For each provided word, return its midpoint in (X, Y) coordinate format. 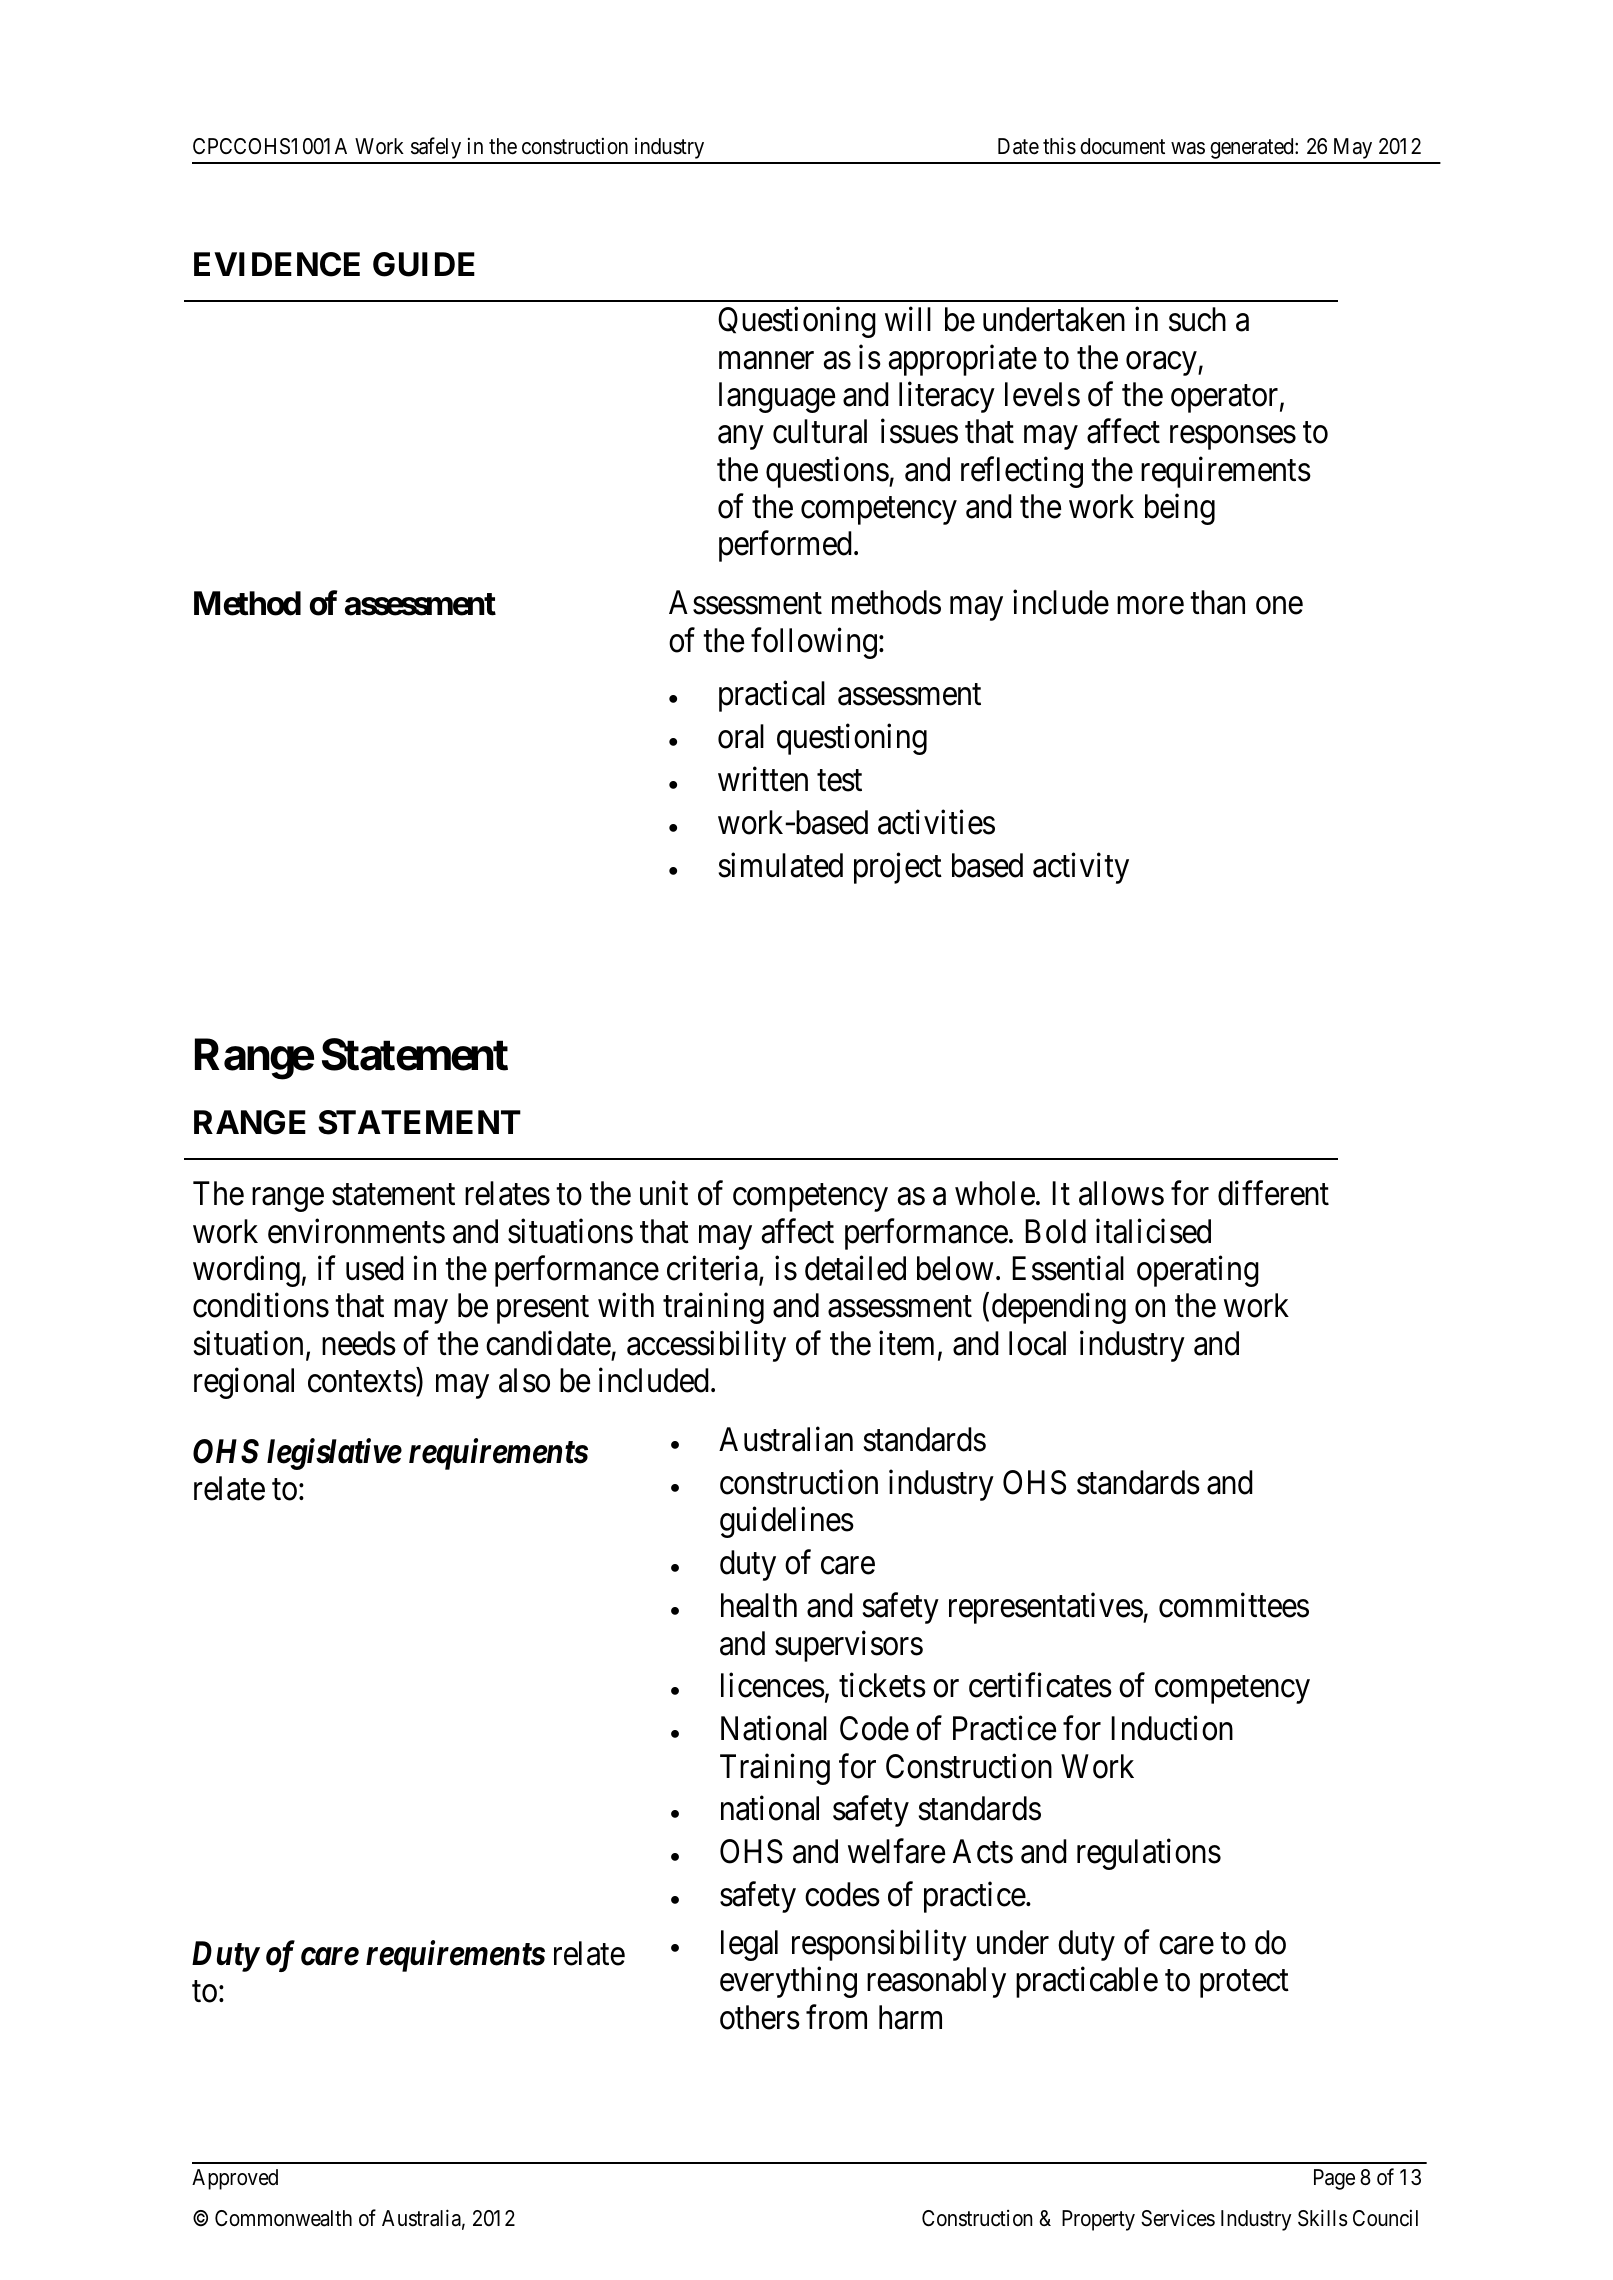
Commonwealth (283, 2218)
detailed (855, 1268)
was (1188, 148)
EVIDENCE (277, 264)
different (1273, 1193)
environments (356, 1231)
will (908, 319)
